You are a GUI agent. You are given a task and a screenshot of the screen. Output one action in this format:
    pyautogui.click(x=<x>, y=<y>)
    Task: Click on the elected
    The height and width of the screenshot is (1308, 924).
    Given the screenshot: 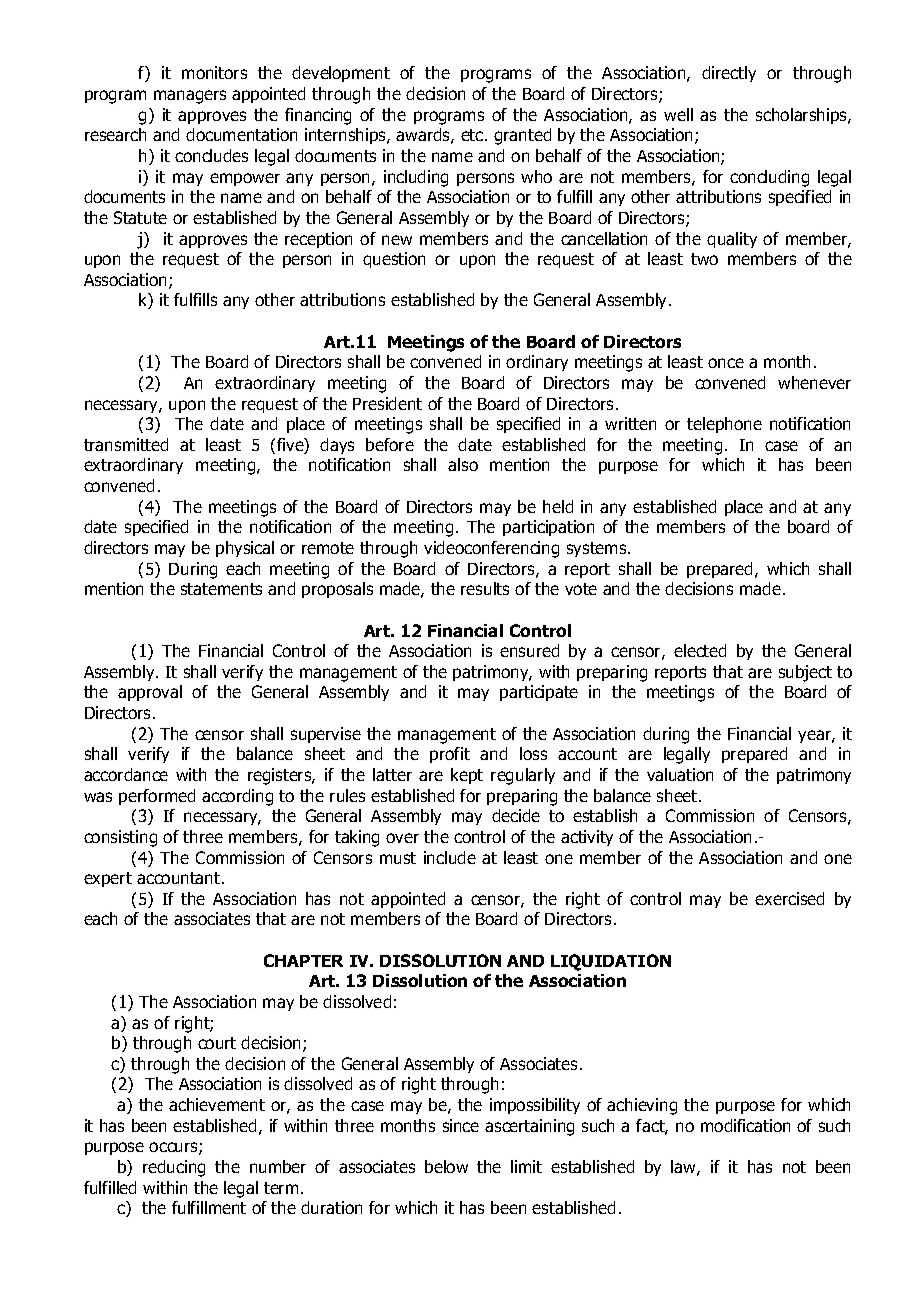 What is the action you would take?
    pyautogui.click(x=700, y=650)
